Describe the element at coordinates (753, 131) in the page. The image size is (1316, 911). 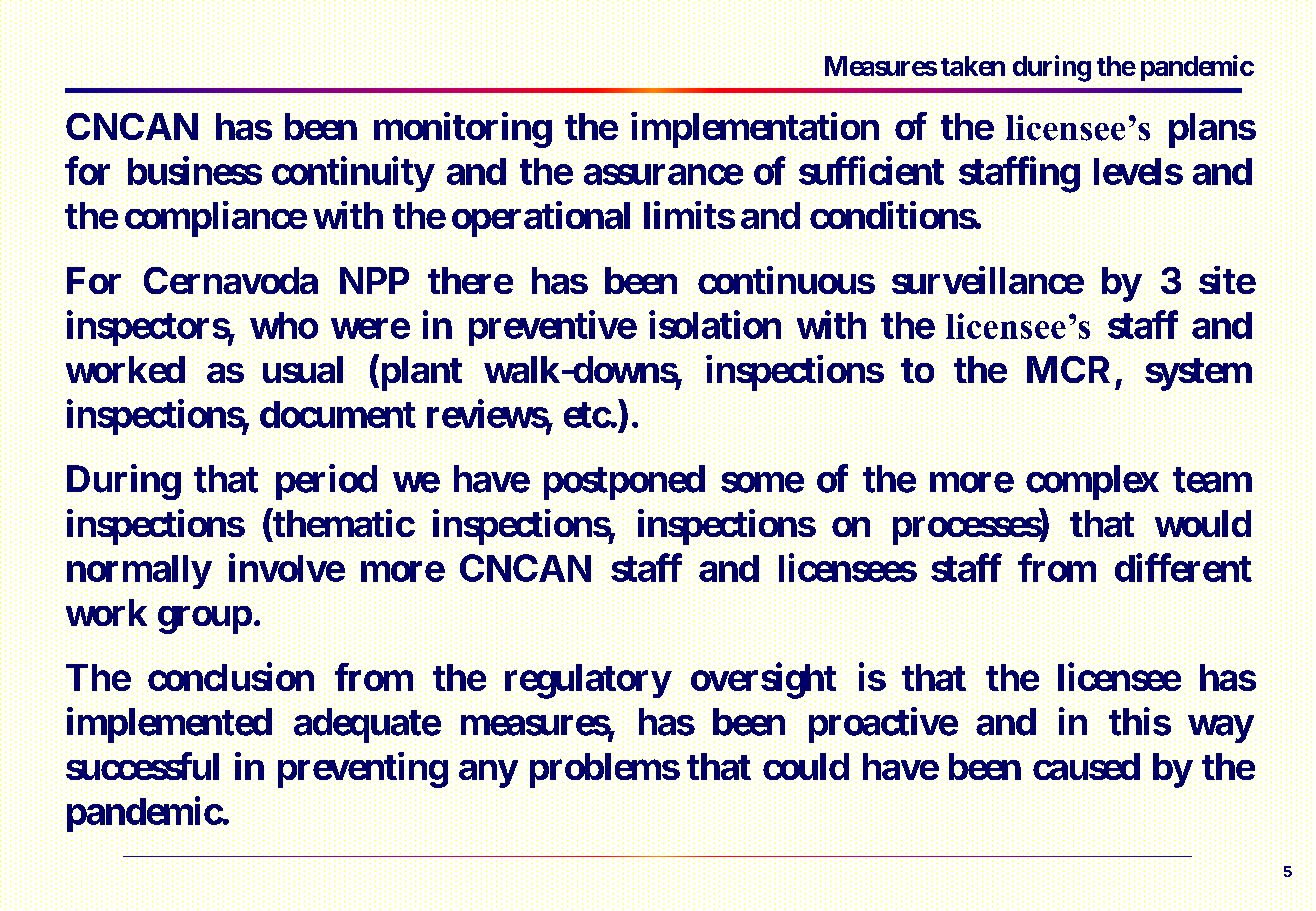
I see `implementation` at that location.
